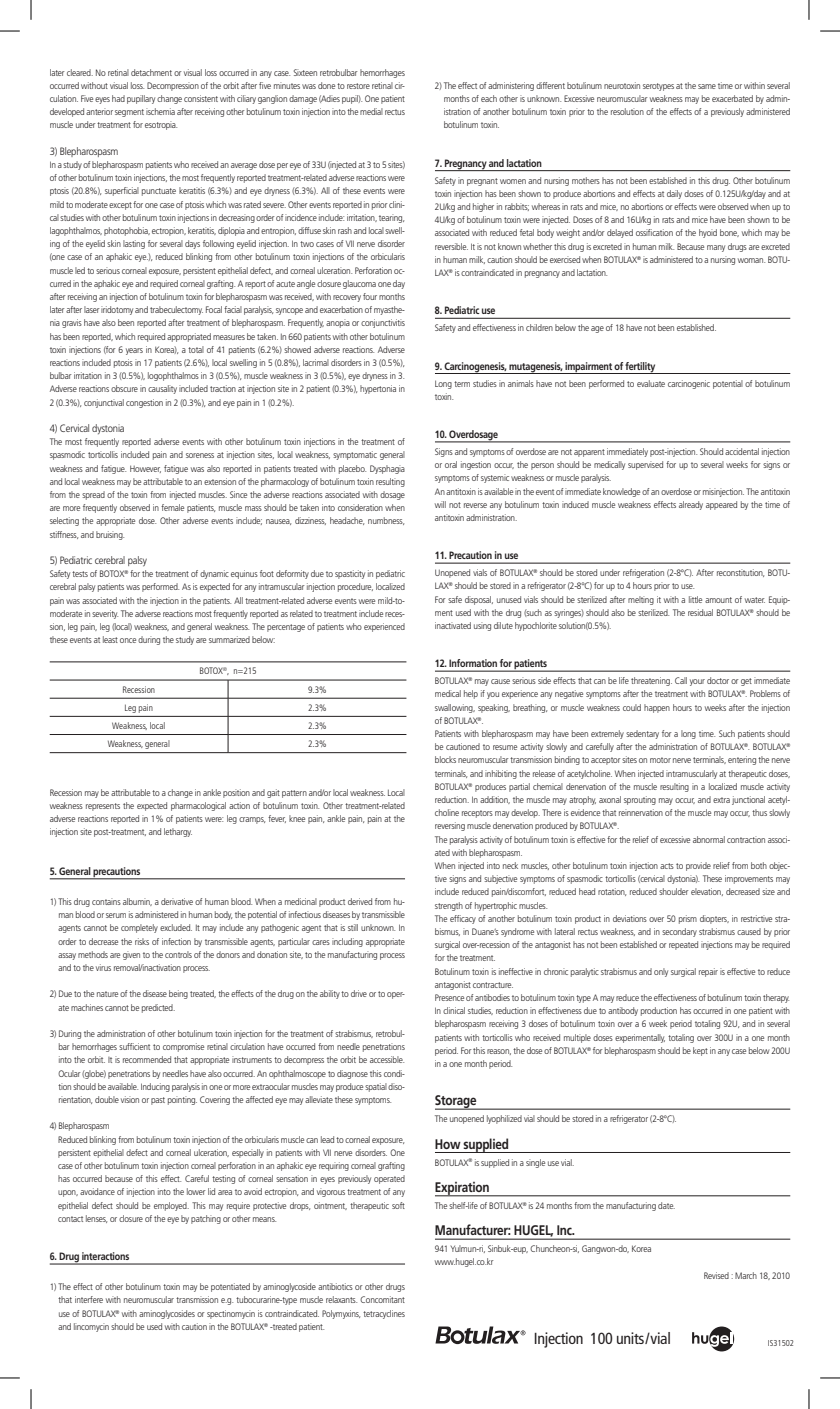 This screenshot has height=1409, width=840. Describe the element at coordinates (160, 111) in the screenshot. I see `ischemia` at that location.
